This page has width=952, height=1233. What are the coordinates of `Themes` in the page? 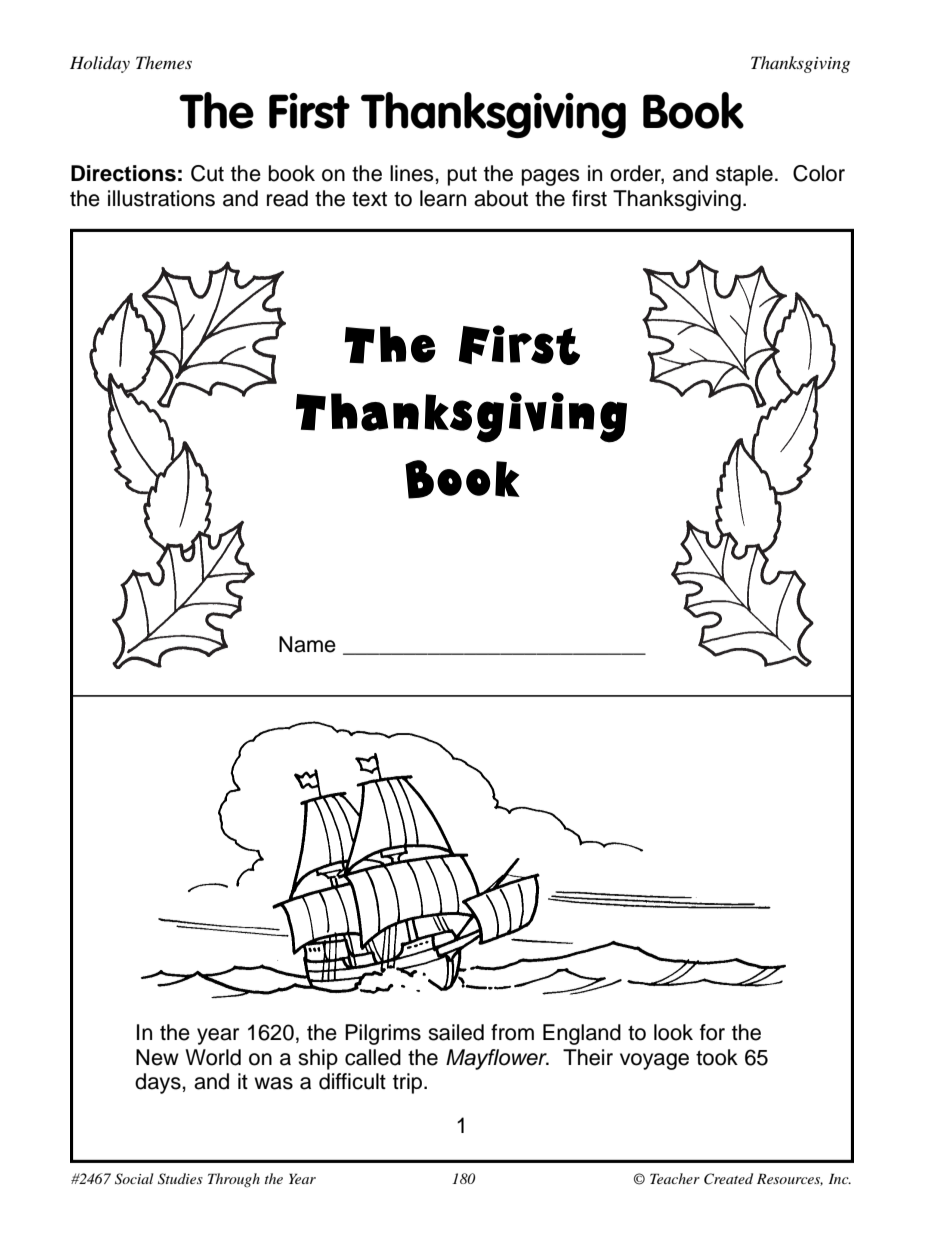 It's located at (164, 62).
